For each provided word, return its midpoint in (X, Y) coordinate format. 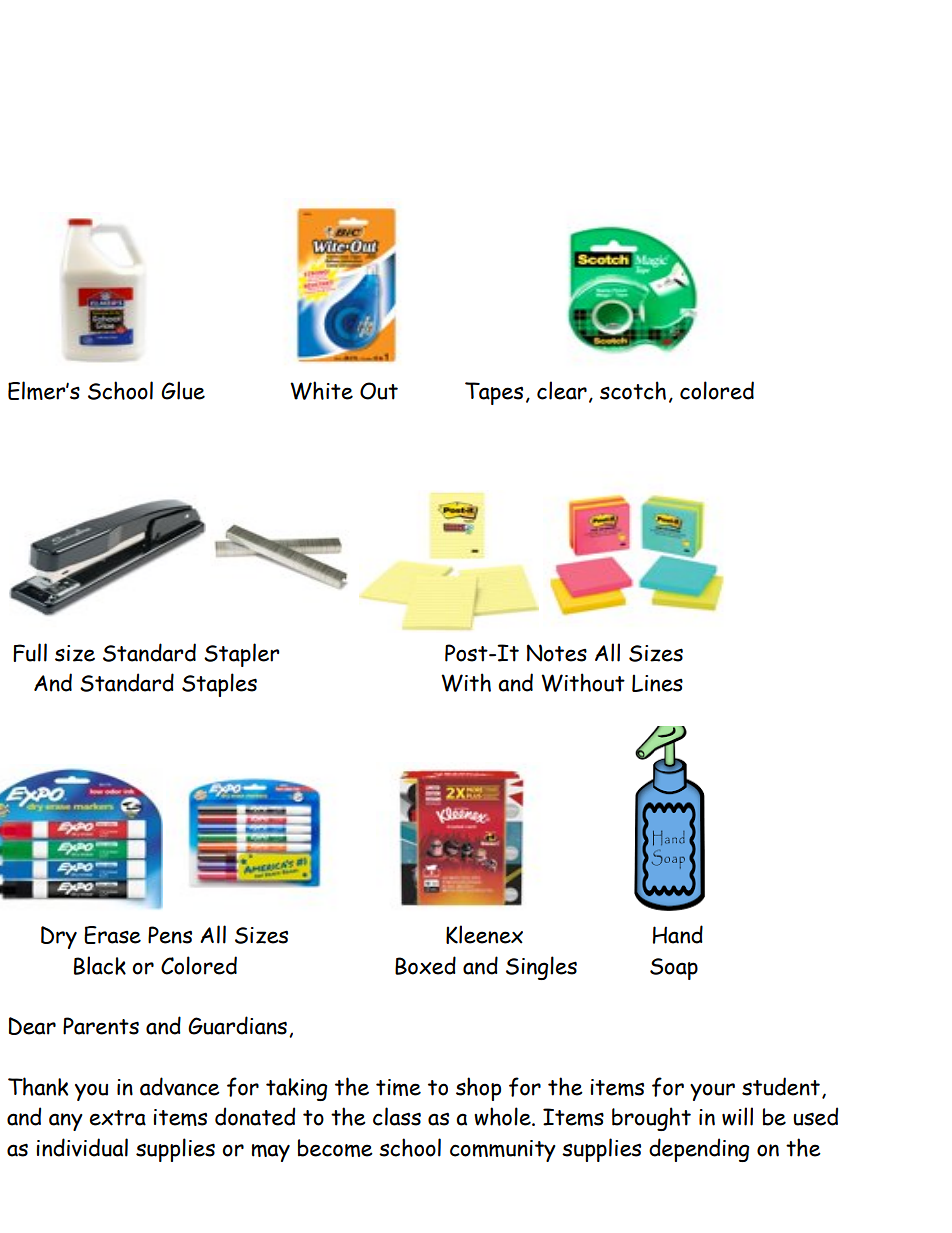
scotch (633, 390)
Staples (219, 685)
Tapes (494, 393)
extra (118, 1118)
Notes (557, 653)
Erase (112, 935)
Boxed (425, 965)
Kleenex (484, 934)
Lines (657, 683)
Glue (183, 390)
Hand (678, 934)
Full (30, 652)
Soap (674, 969)
